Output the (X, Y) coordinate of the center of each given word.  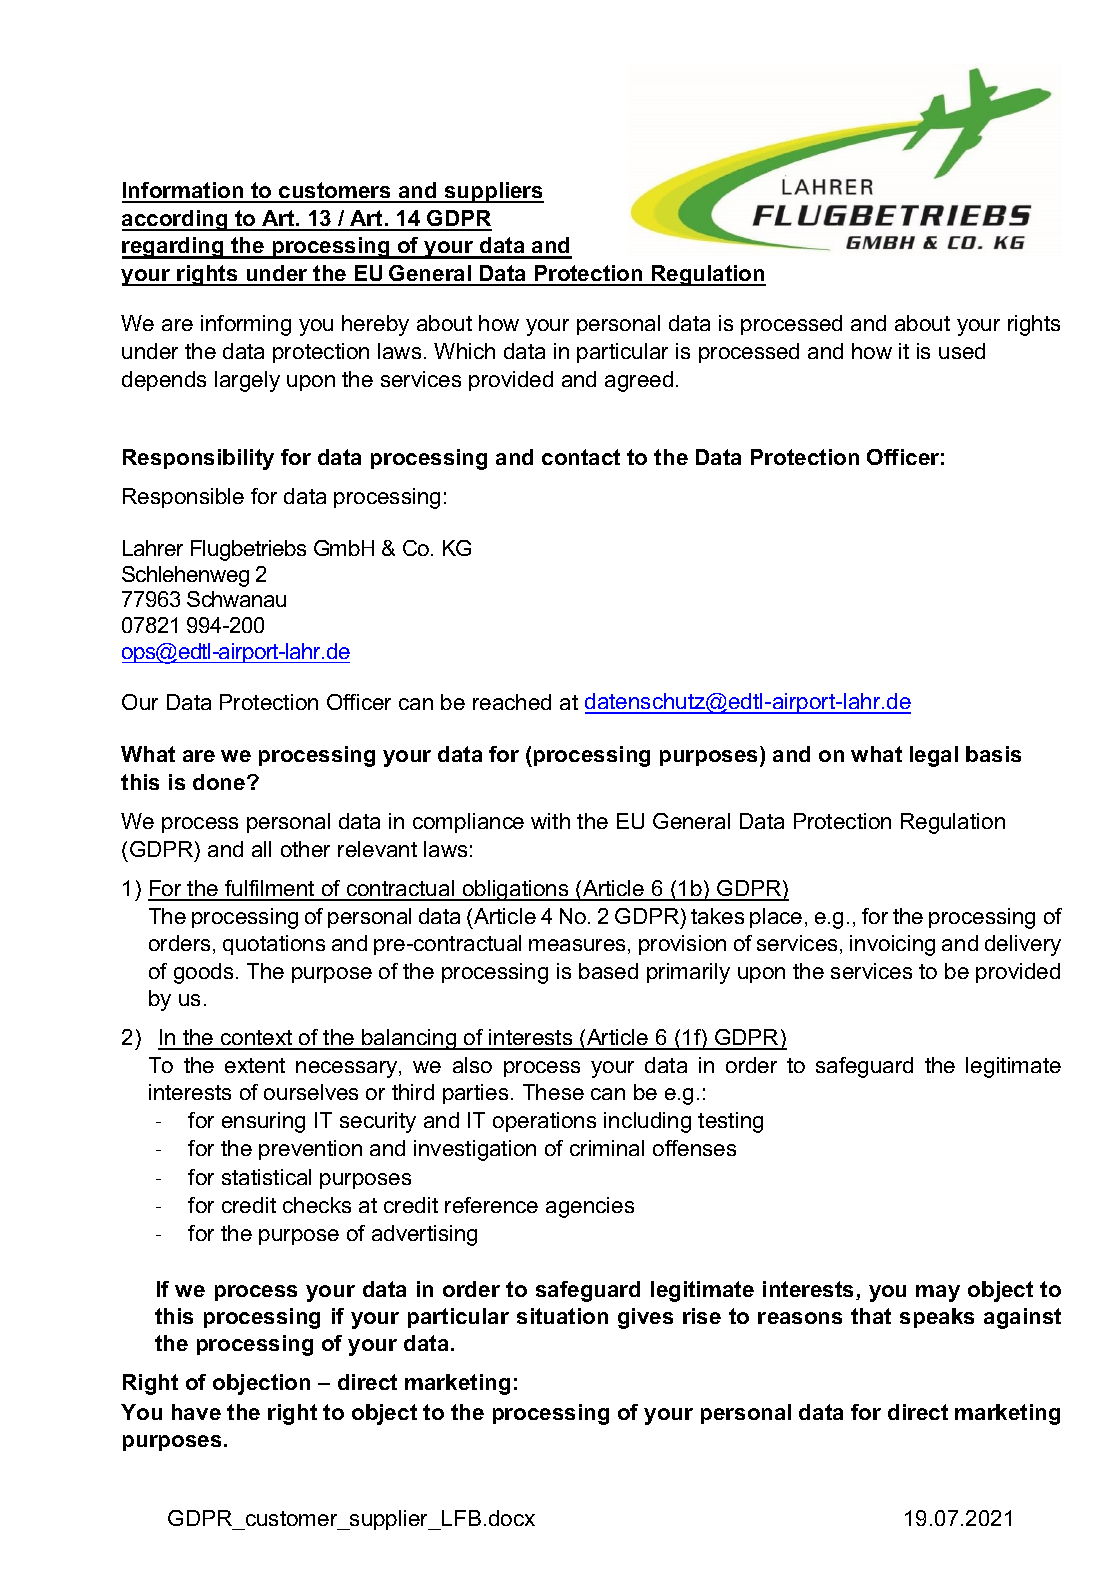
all (261, 849)
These (553, 1092)
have (196, 1412)
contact (581, 457)
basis (993, 754)
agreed (639, 381)
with (550, 821)
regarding (174, 248)
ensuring (263, 1122)
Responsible (183, 498)
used (962, 351)
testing (730, 1122)
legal (934, 756)
